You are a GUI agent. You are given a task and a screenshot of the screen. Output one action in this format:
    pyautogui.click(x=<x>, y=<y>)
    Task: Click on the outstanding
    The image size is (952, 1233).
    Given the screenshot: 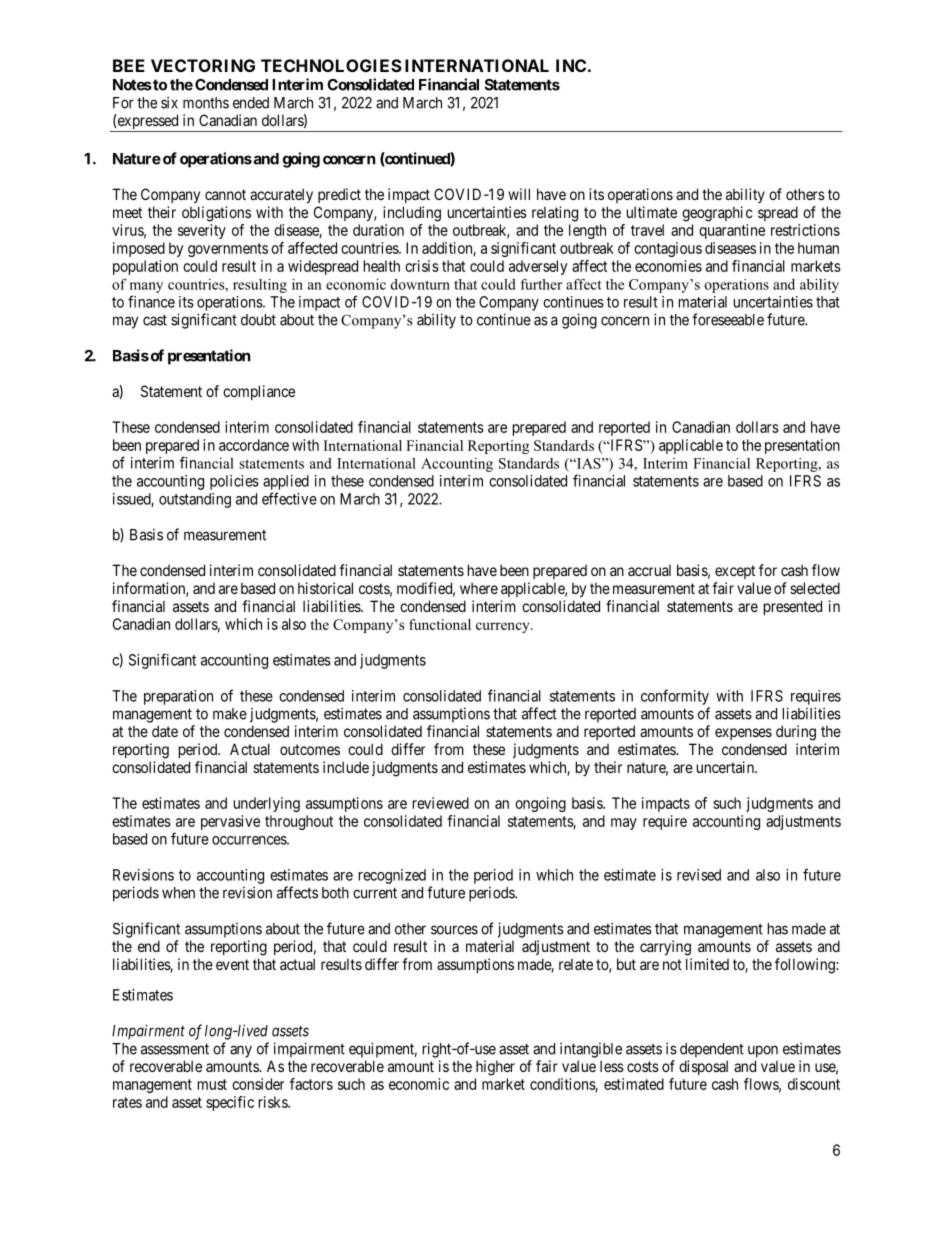 What is the action you would take?
    pyautogui.click(x=195, y=500)
